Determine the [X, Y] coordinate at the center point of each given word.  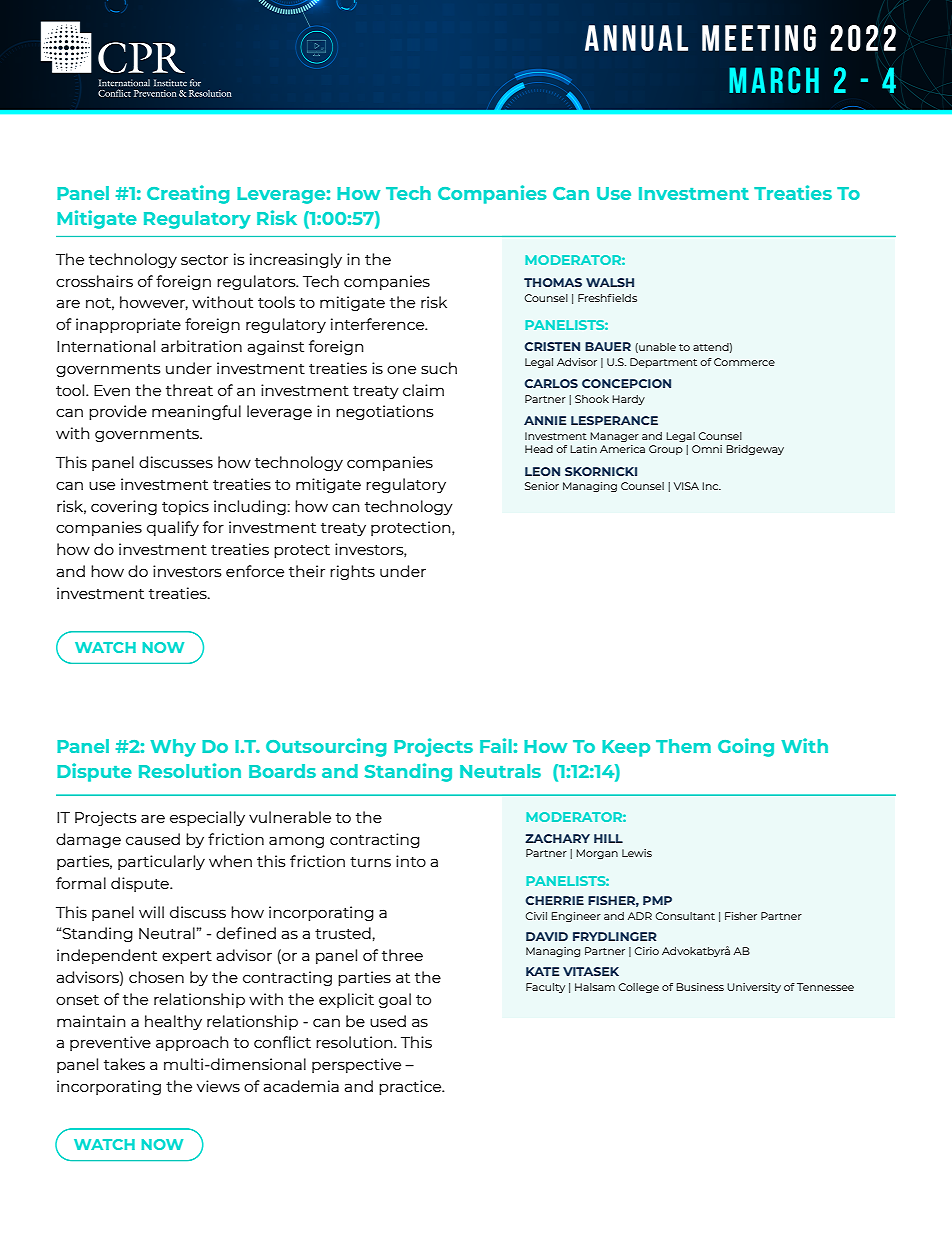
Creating [188, 194]
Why [173, 748]
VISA [686, 486]
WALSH [610, 282]
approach [192, 1043]
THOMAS [553, 282]
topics [185, 507]
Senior [542, 486]
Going [746, 747]
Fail [496, 745]
